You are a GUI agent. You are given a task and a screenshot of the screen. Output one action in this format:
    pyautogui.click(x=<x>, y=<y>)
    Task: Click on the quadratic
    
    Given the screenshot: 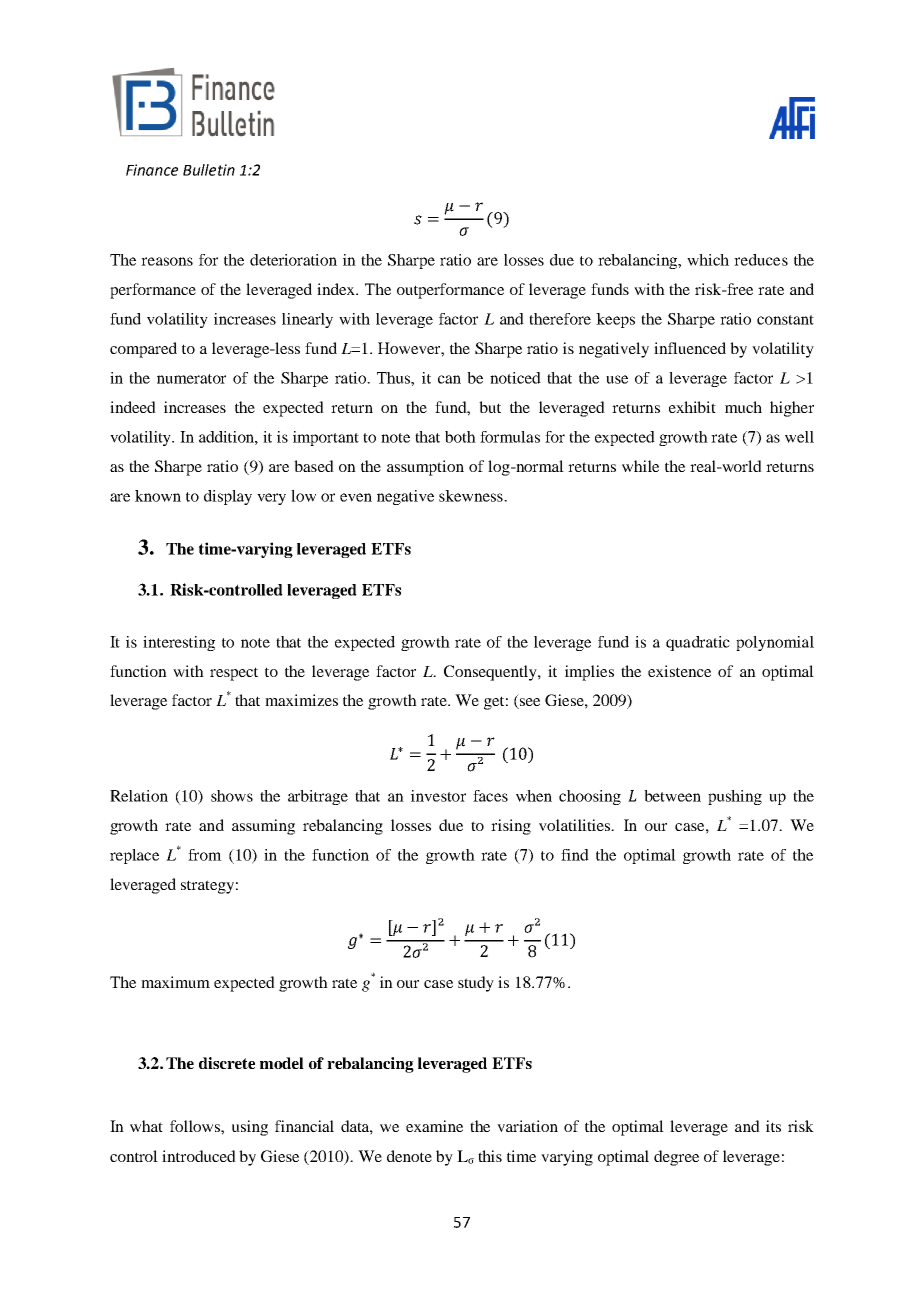 What is the action you would take?
    pyautogui.click(x=698, y=643)
